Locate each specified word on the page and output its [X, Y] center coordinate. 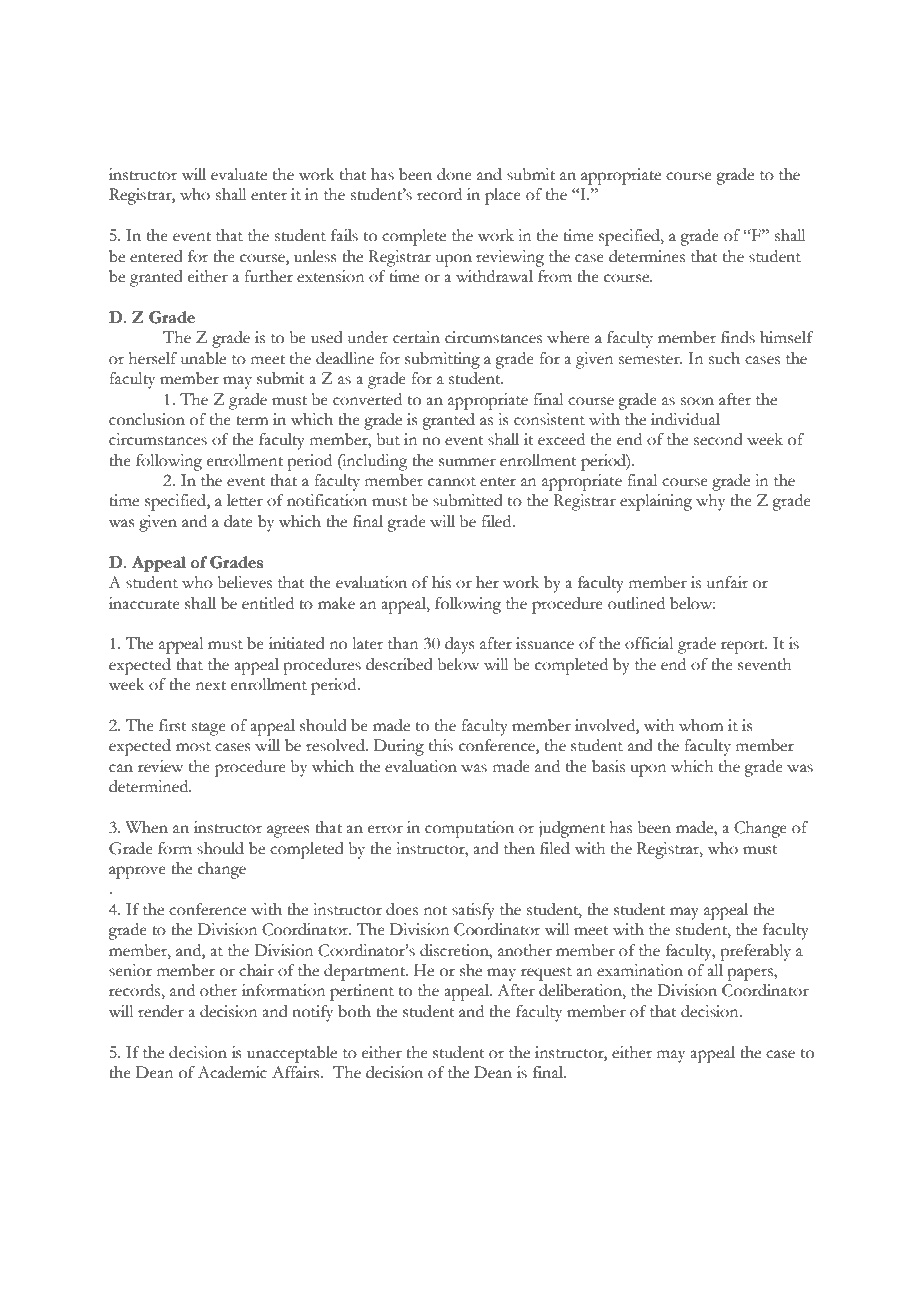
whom [701, 725]
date [238, 521]
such [724, 358]
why [710, 502]
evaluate [239, 174]
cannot [452, 482]
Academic [232, 1072]
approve [137, 872]
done [454, 174]
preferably [755, 952]
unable [203, 358]
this [441, 745]
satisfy [473, 911]
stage [209, 729]
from [555, 276]
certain [416, 337]
